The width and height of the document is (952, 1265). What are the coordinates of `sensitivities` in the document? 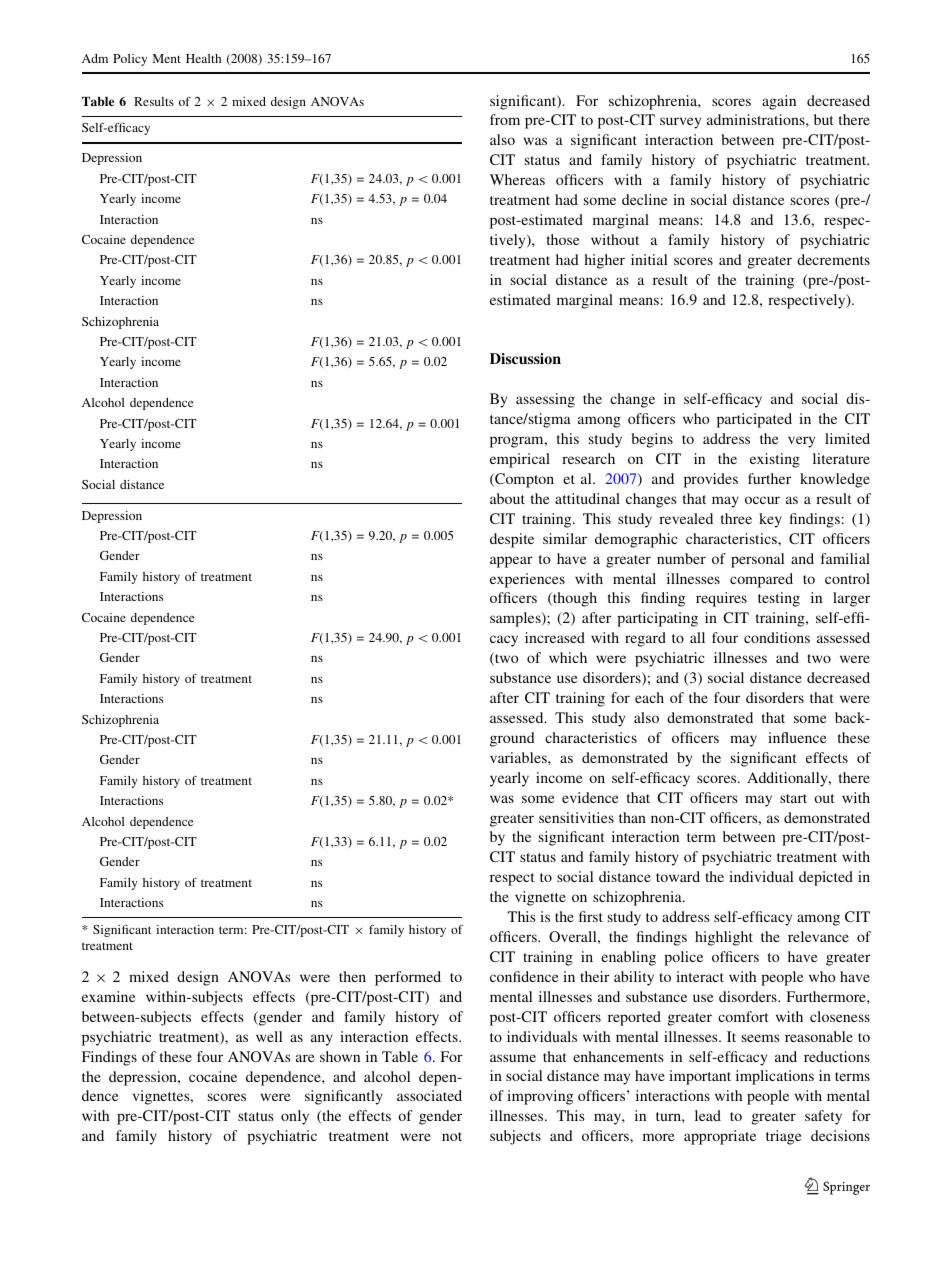 It's located at (576, 817).
